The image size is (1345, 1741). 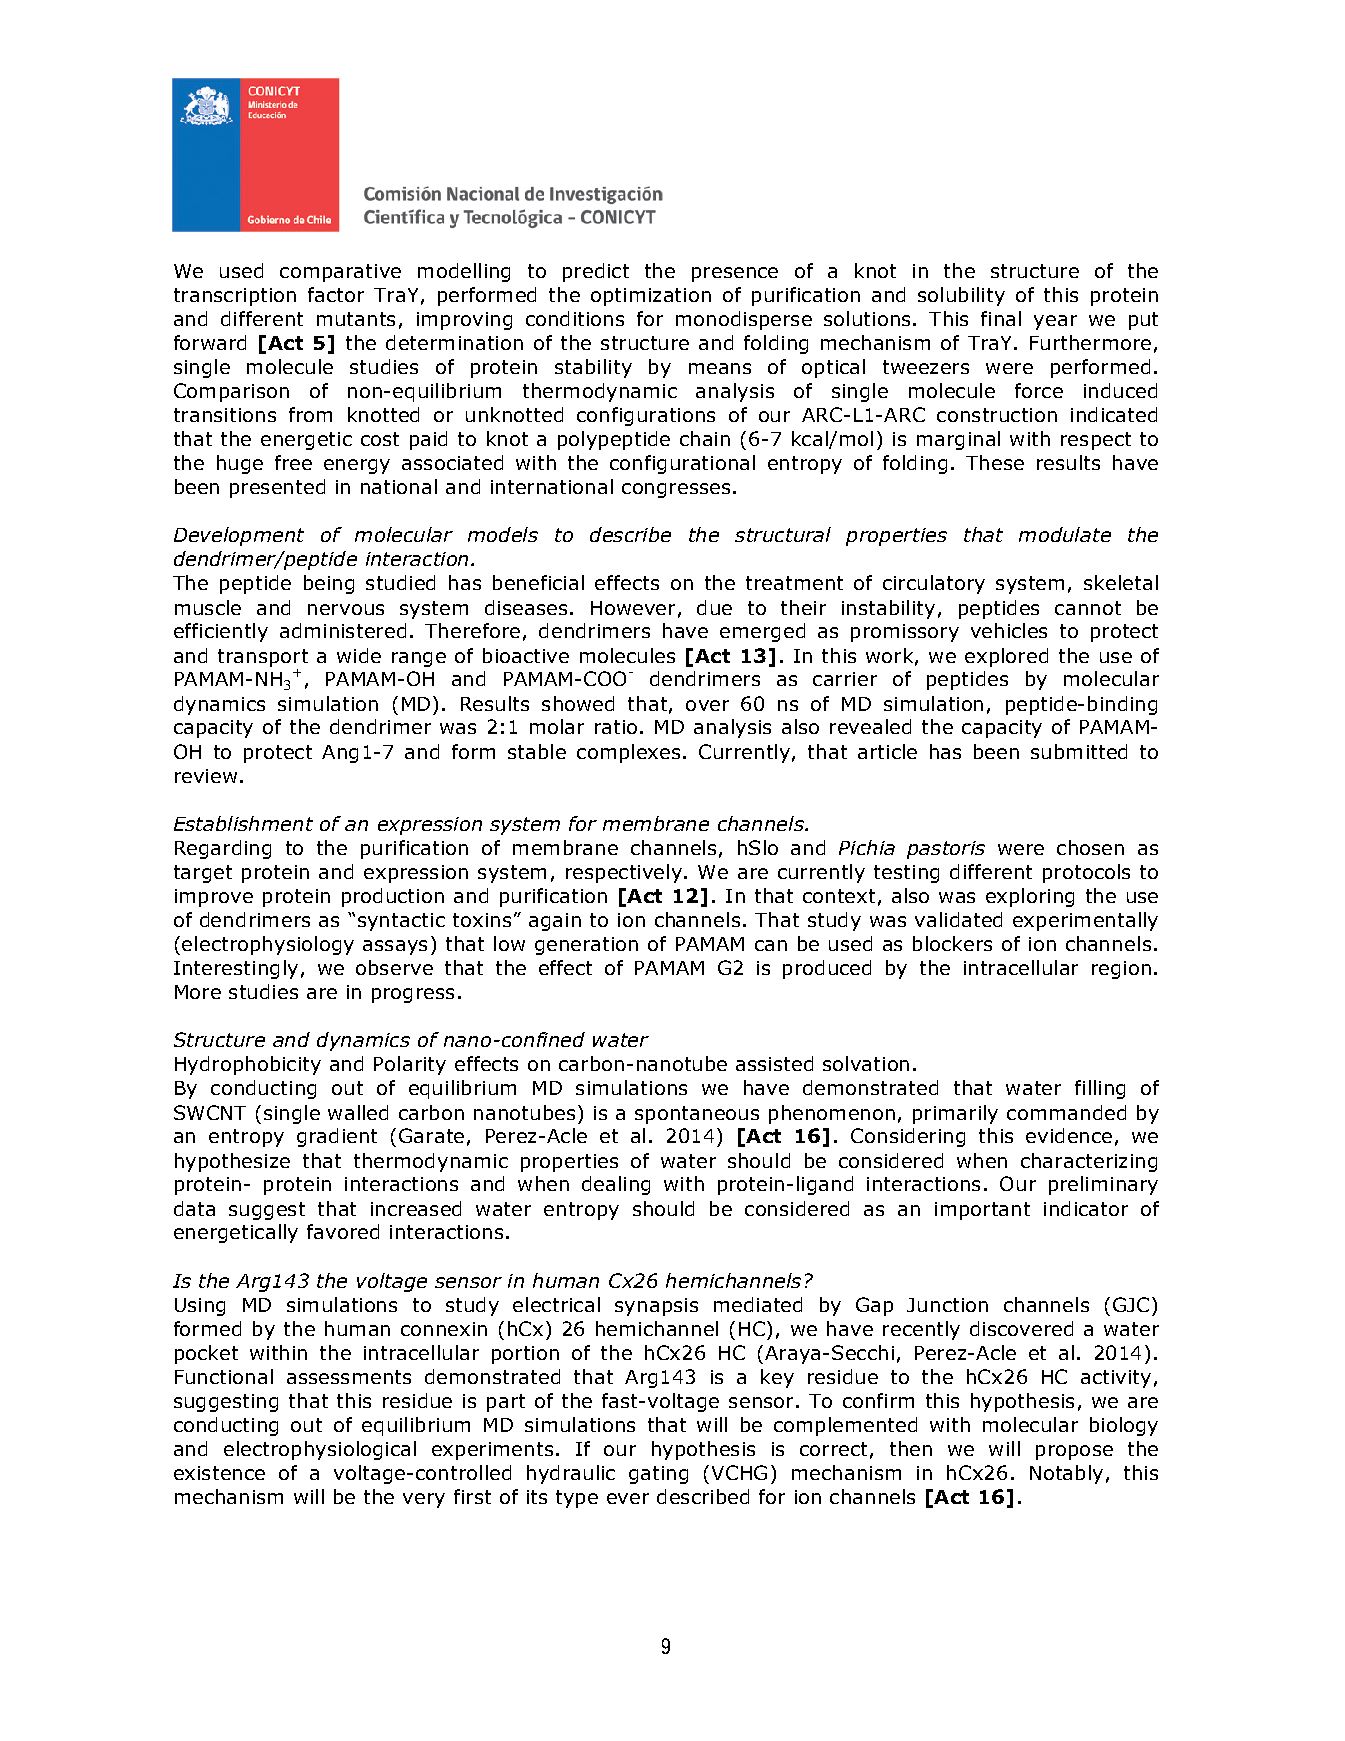 I want to click on factor, so click(x=336, y=294).
